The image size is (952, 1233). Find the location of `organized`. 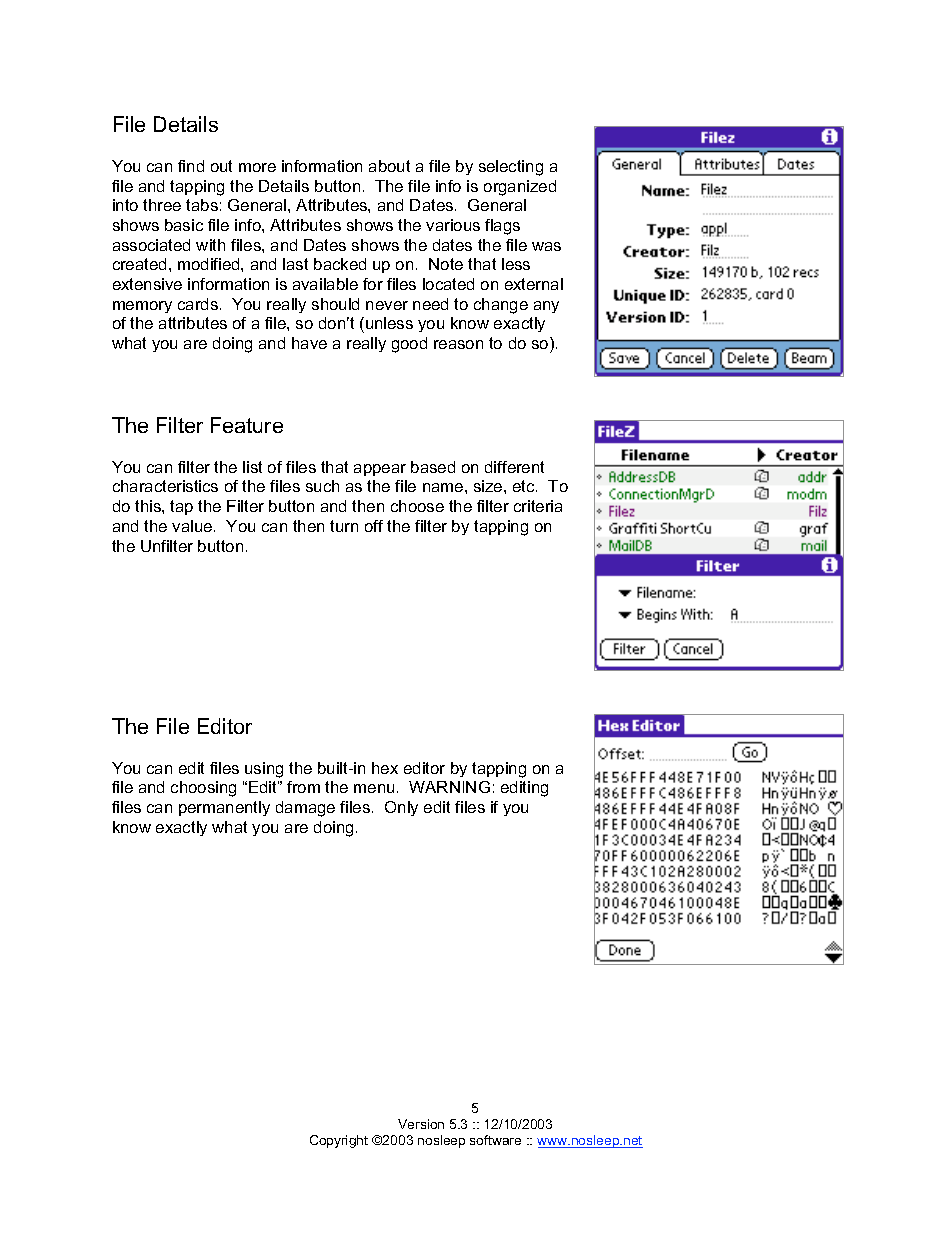

organized is located at coordinates (520, 188).
